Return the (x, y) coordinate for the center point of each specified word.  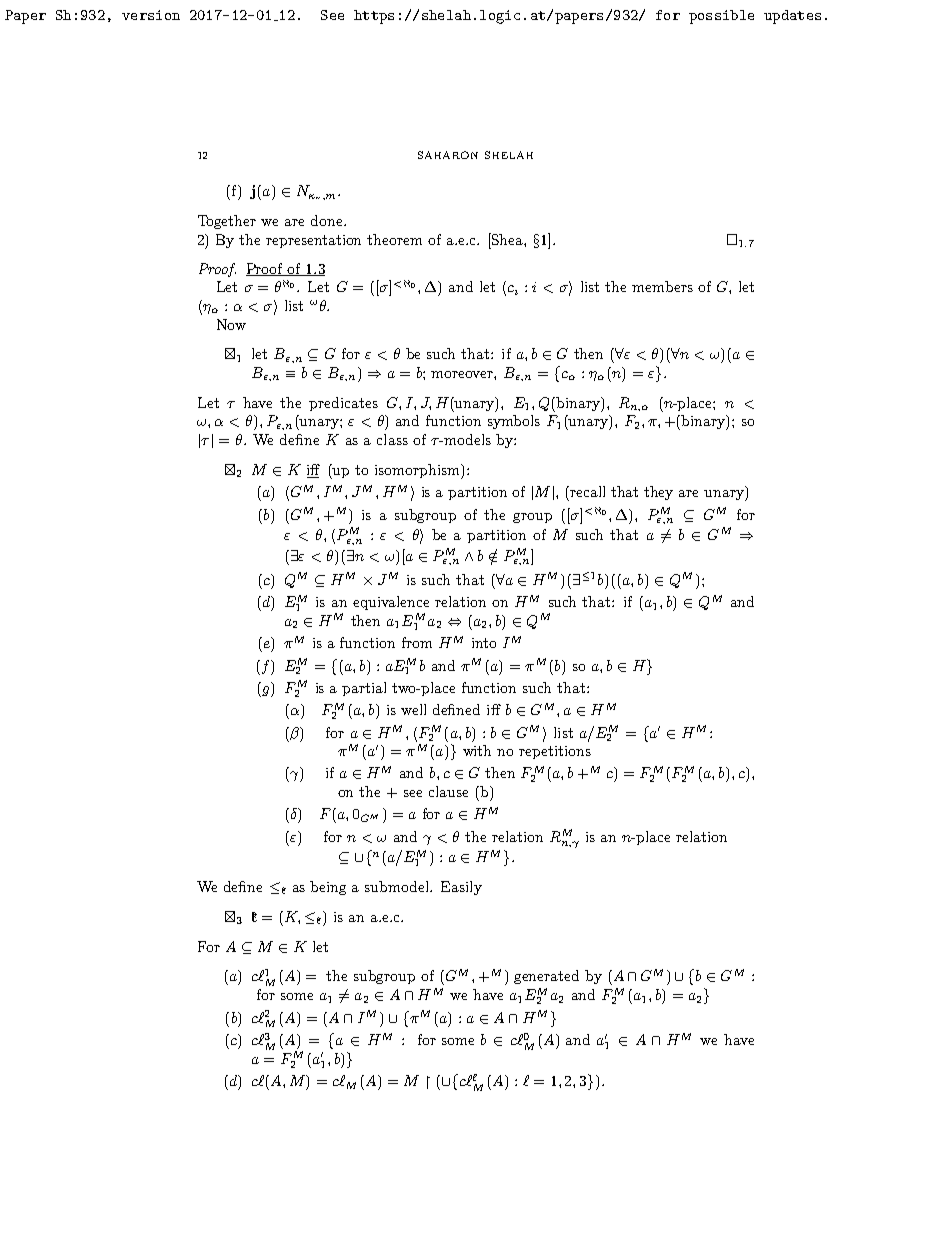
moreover (463, 374)
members (662, 286)
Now (231, 324)
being (328, 888)
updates (792, 17)
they (658, 493)
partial (364, 689)
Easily (461, 888)
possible (721, 17)
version (151, 15)
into (484, 643)
